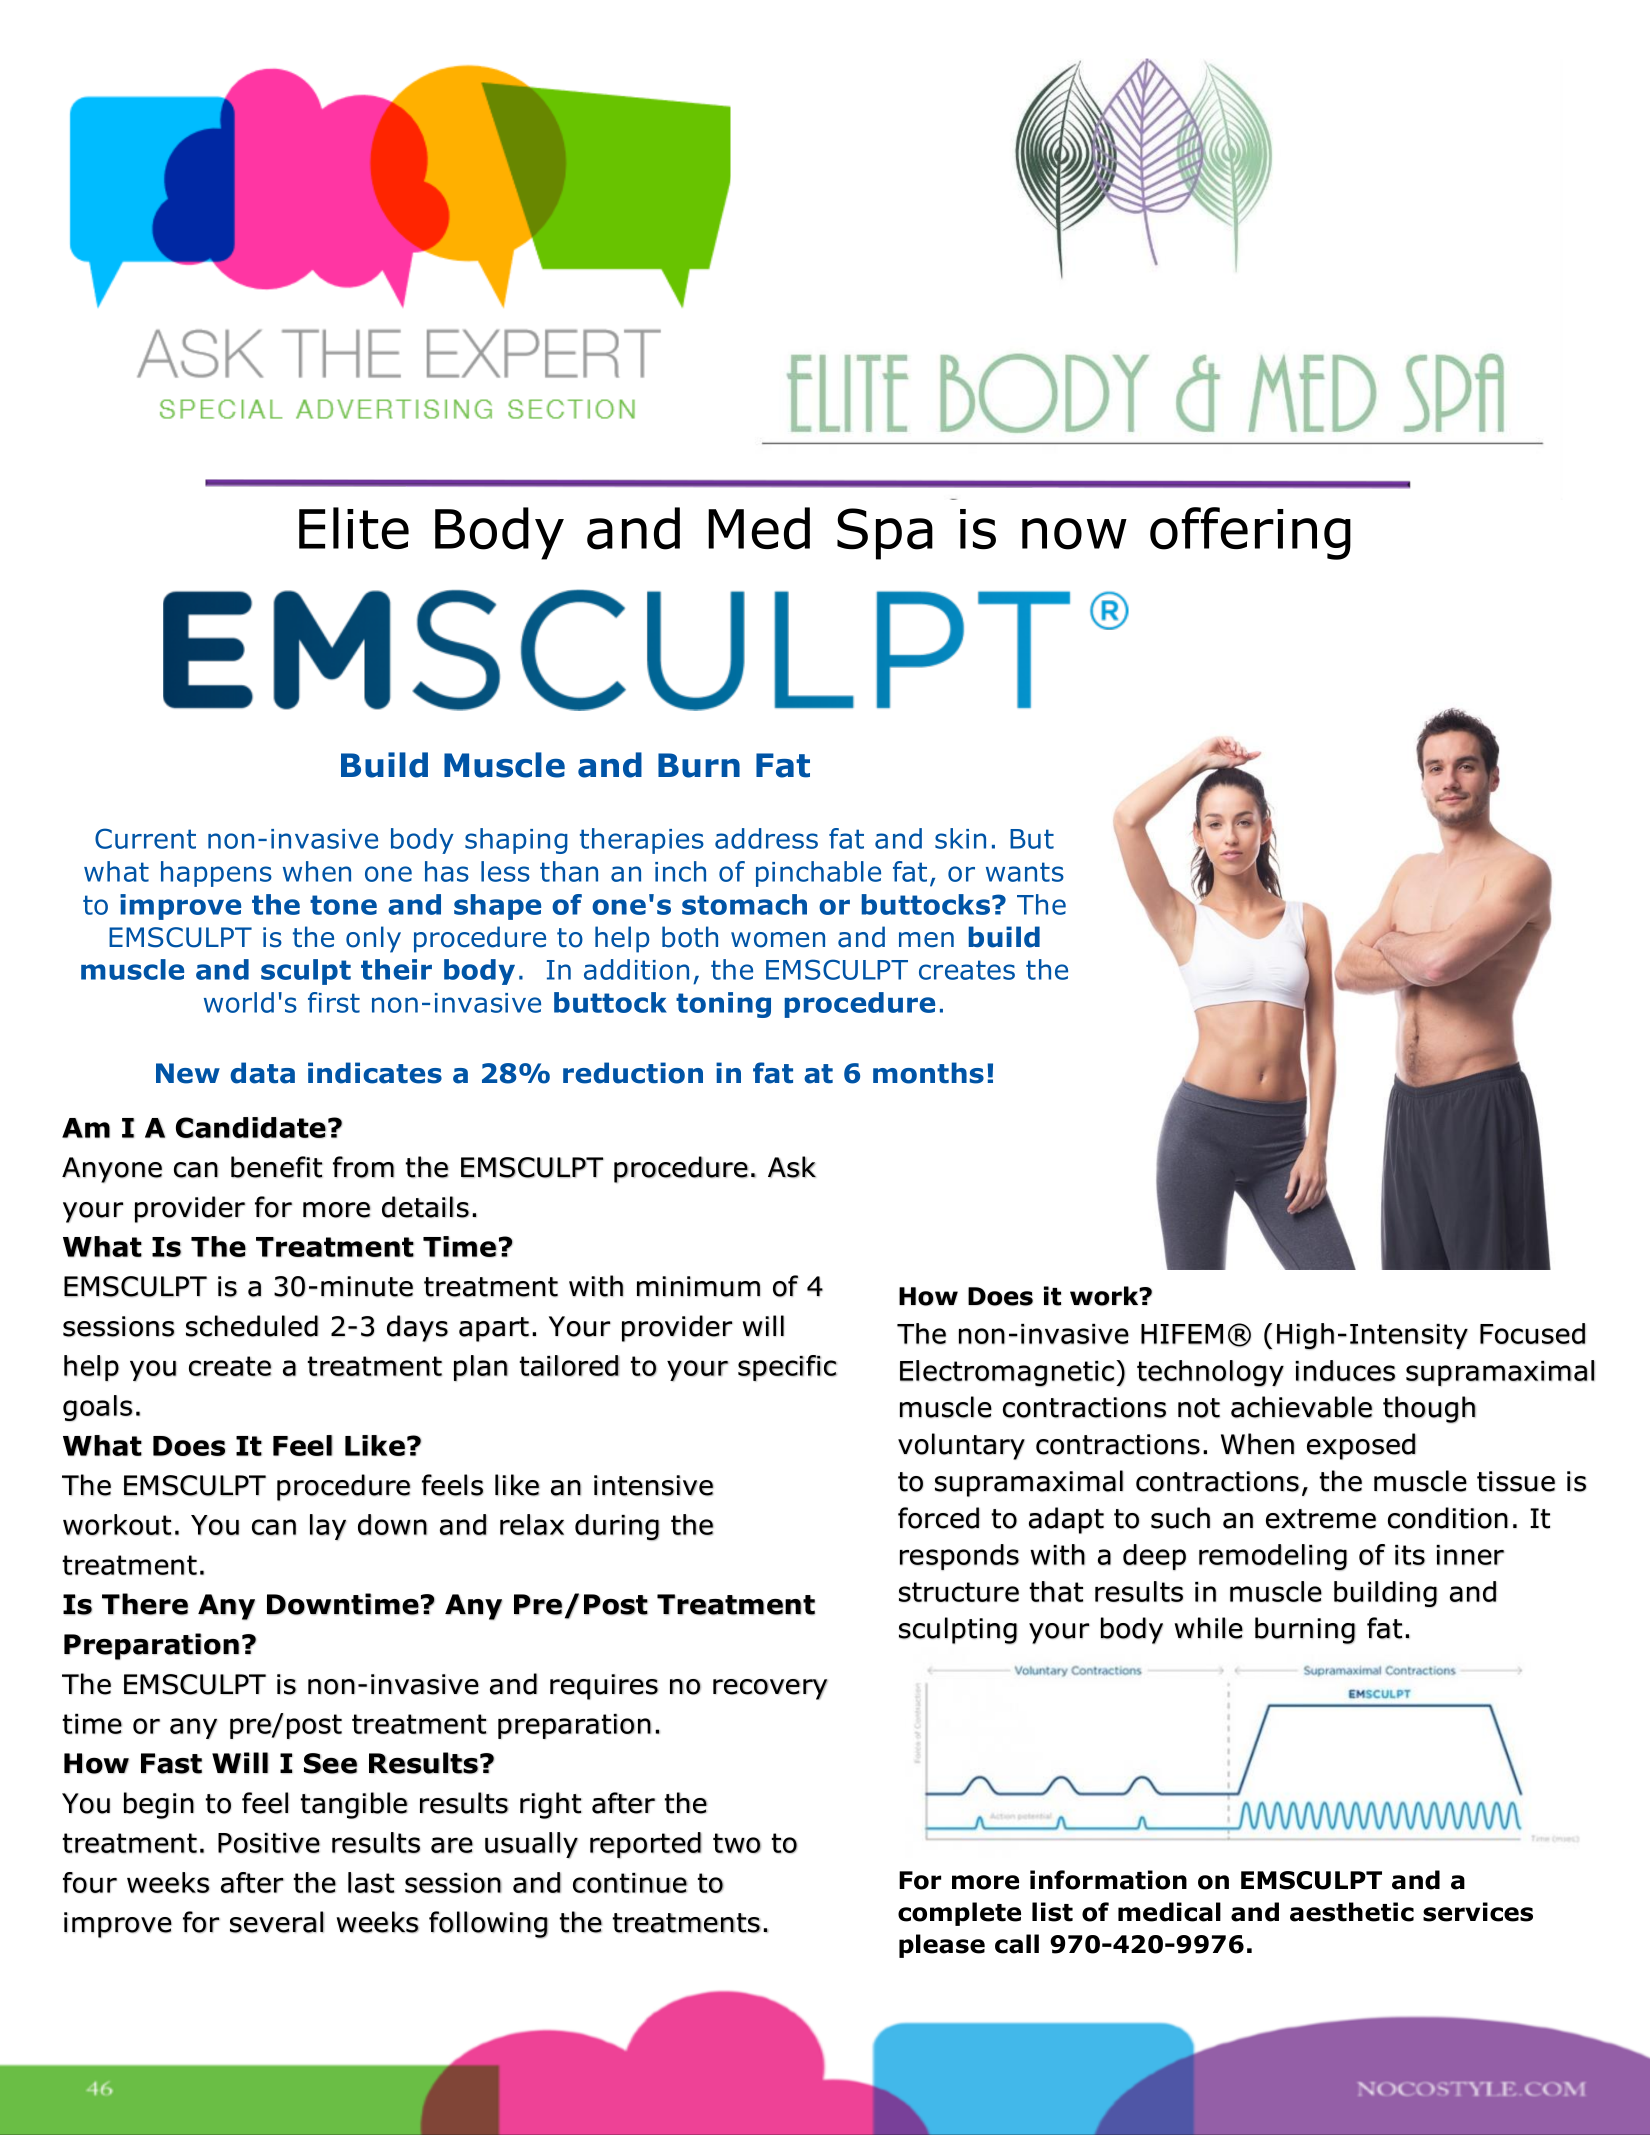 The height and width of the screenshot is (2135, 1650). I want to click on several, so click(277, 1922).
